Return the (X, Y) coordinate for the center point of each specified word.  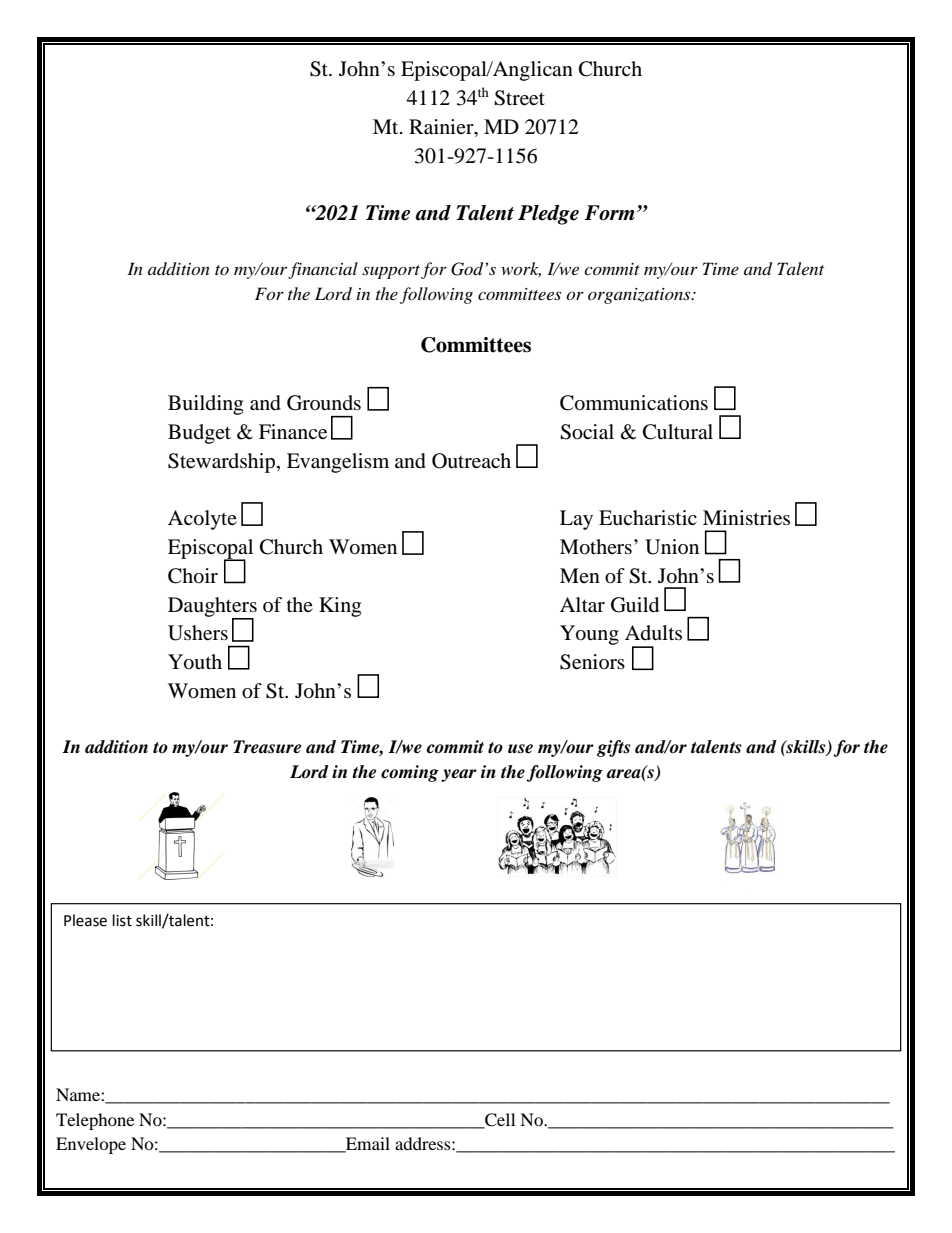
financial (323, 270)
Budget (199, 434)
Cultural (678, 432)
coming (410, 773)
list (122, 920)
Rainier (442, 128)
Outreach (471, 461)
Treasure (267, 747)
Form (609, 213)
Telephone (95, 1121)
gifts (613, 748)
